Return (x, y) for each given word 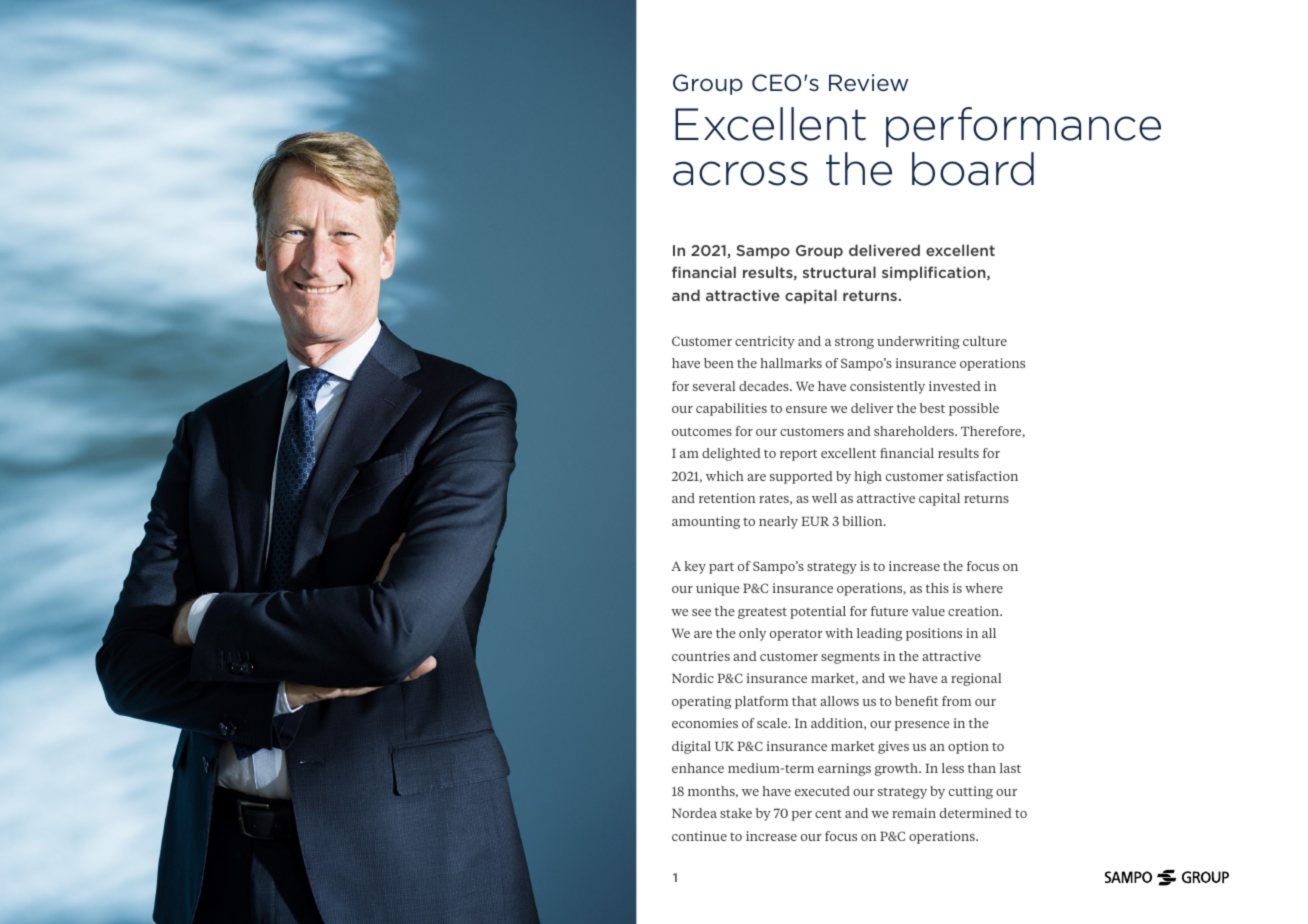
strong (854, 343)
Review (868, 83)
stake (736, 813)
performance (1023, 127)
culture (985, 341)
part (721, 568)
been (719, 363)
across (740, 173)
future (889, 611)
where (984, 588)
